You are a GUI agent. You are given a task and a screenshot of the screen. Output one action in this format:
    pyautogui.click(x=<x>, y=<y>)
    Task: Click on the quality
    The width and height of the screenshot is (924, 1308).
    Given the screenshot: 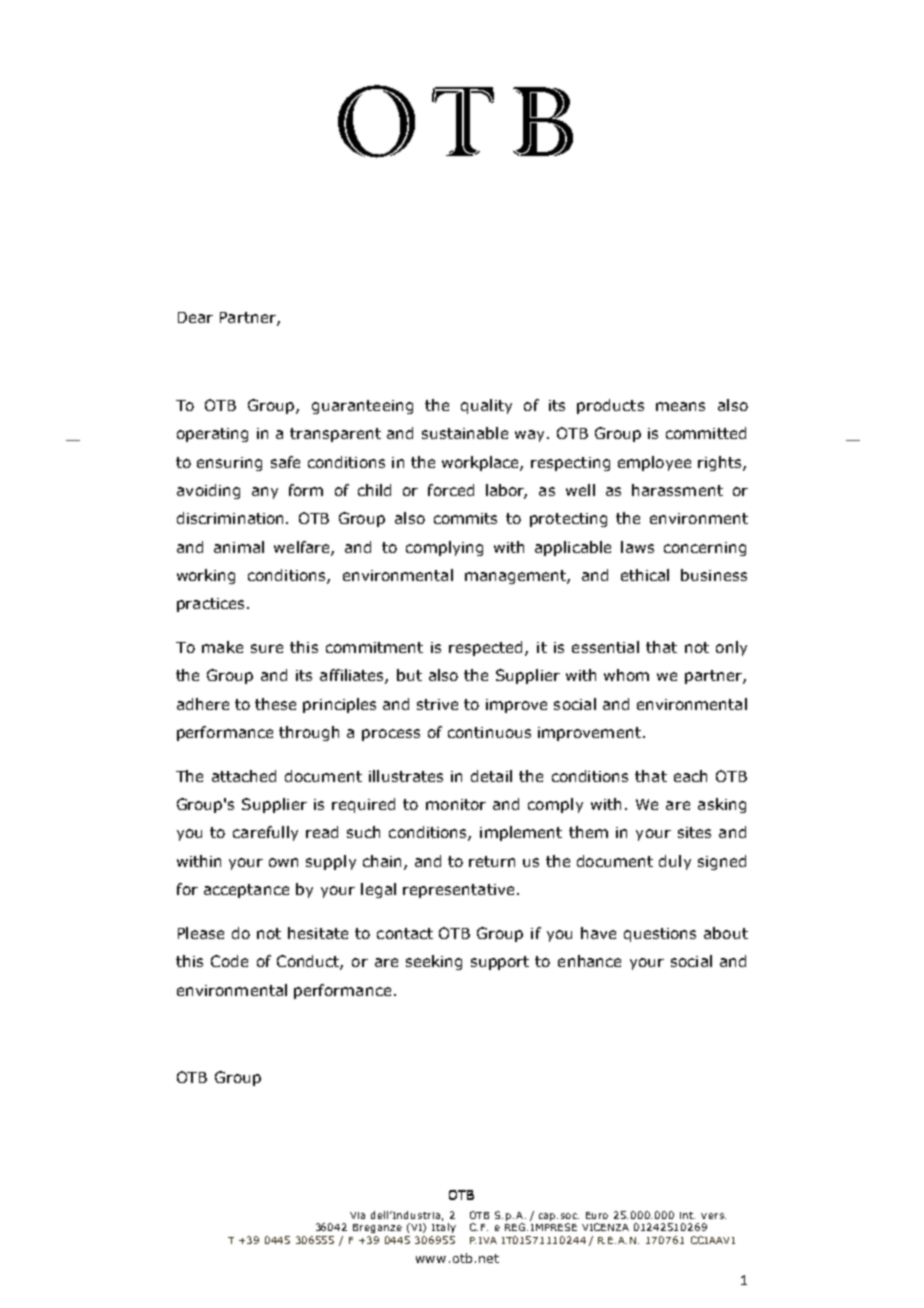 What is the action you would take?
    pyautogui.click(x=486, y=406)
